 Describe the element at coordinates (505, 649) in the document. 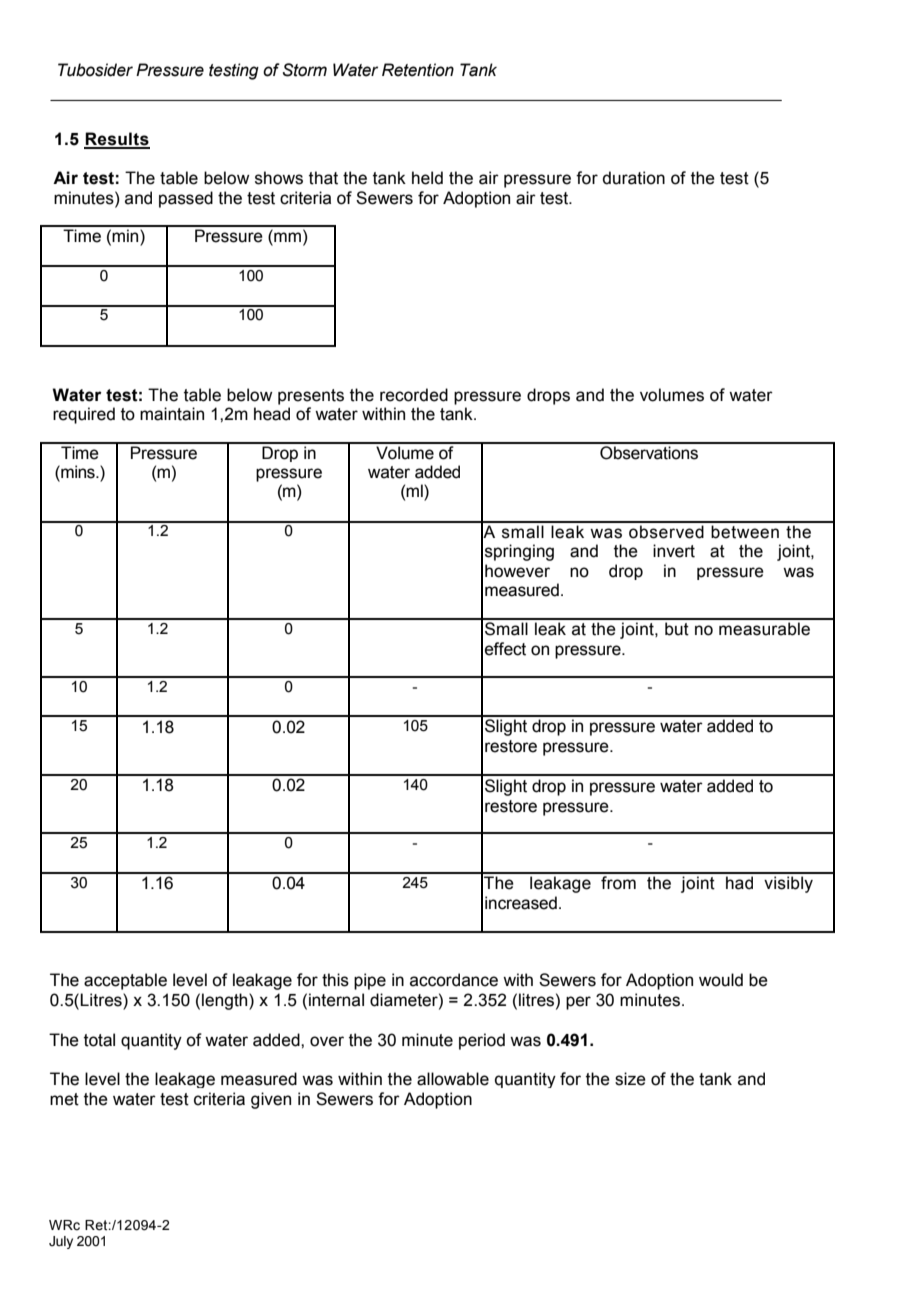

I see `effect` at that location.
